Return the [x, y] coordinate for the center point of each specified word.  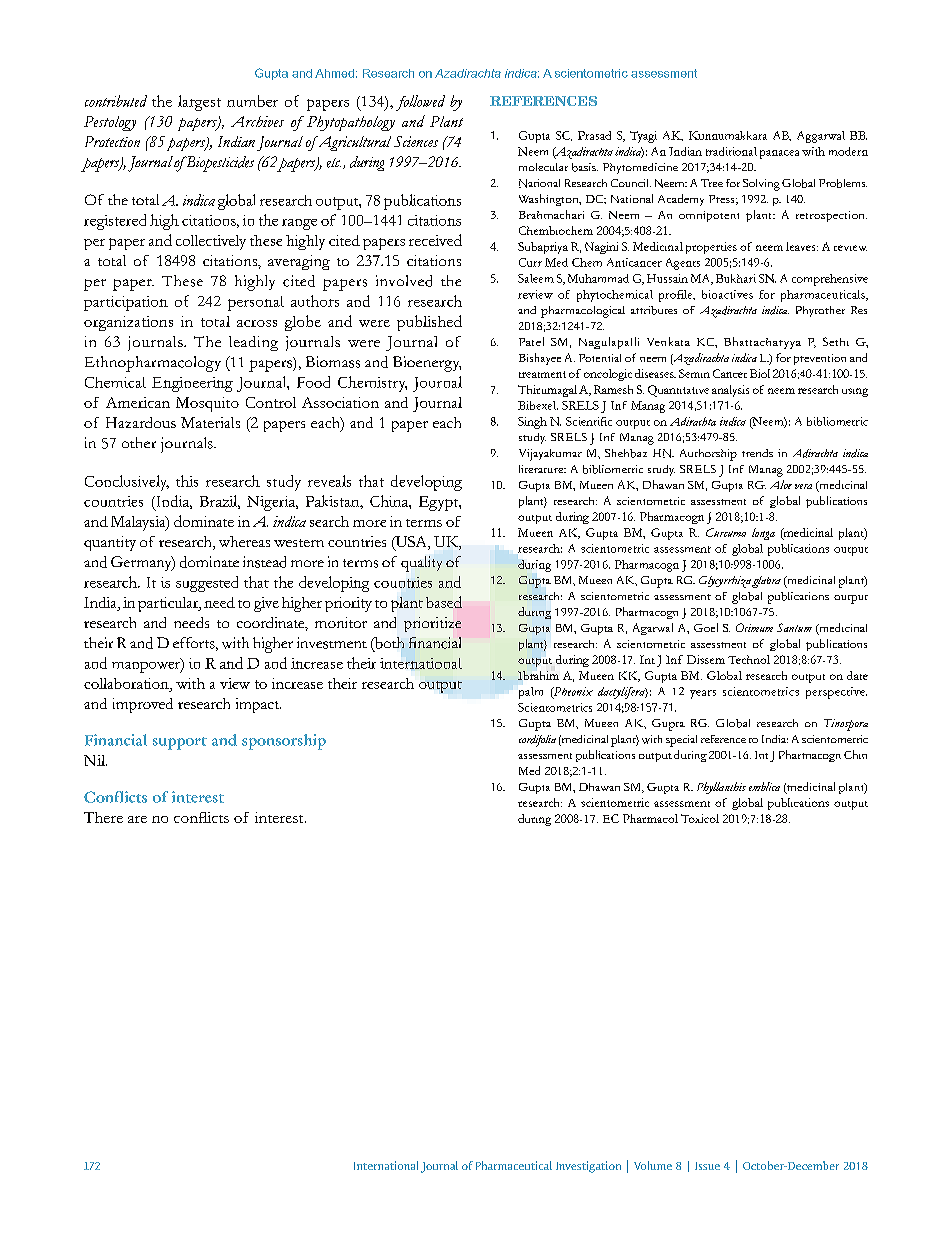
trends [757, 453]
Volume [653, 1165]
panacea [779, 154]
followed [420, 103]
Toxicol [700, 818]
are [137, 819]
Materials [210, 422]
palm [531, 693]
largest [199, 103]
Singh [532, 423]
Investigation [588, 1167]
